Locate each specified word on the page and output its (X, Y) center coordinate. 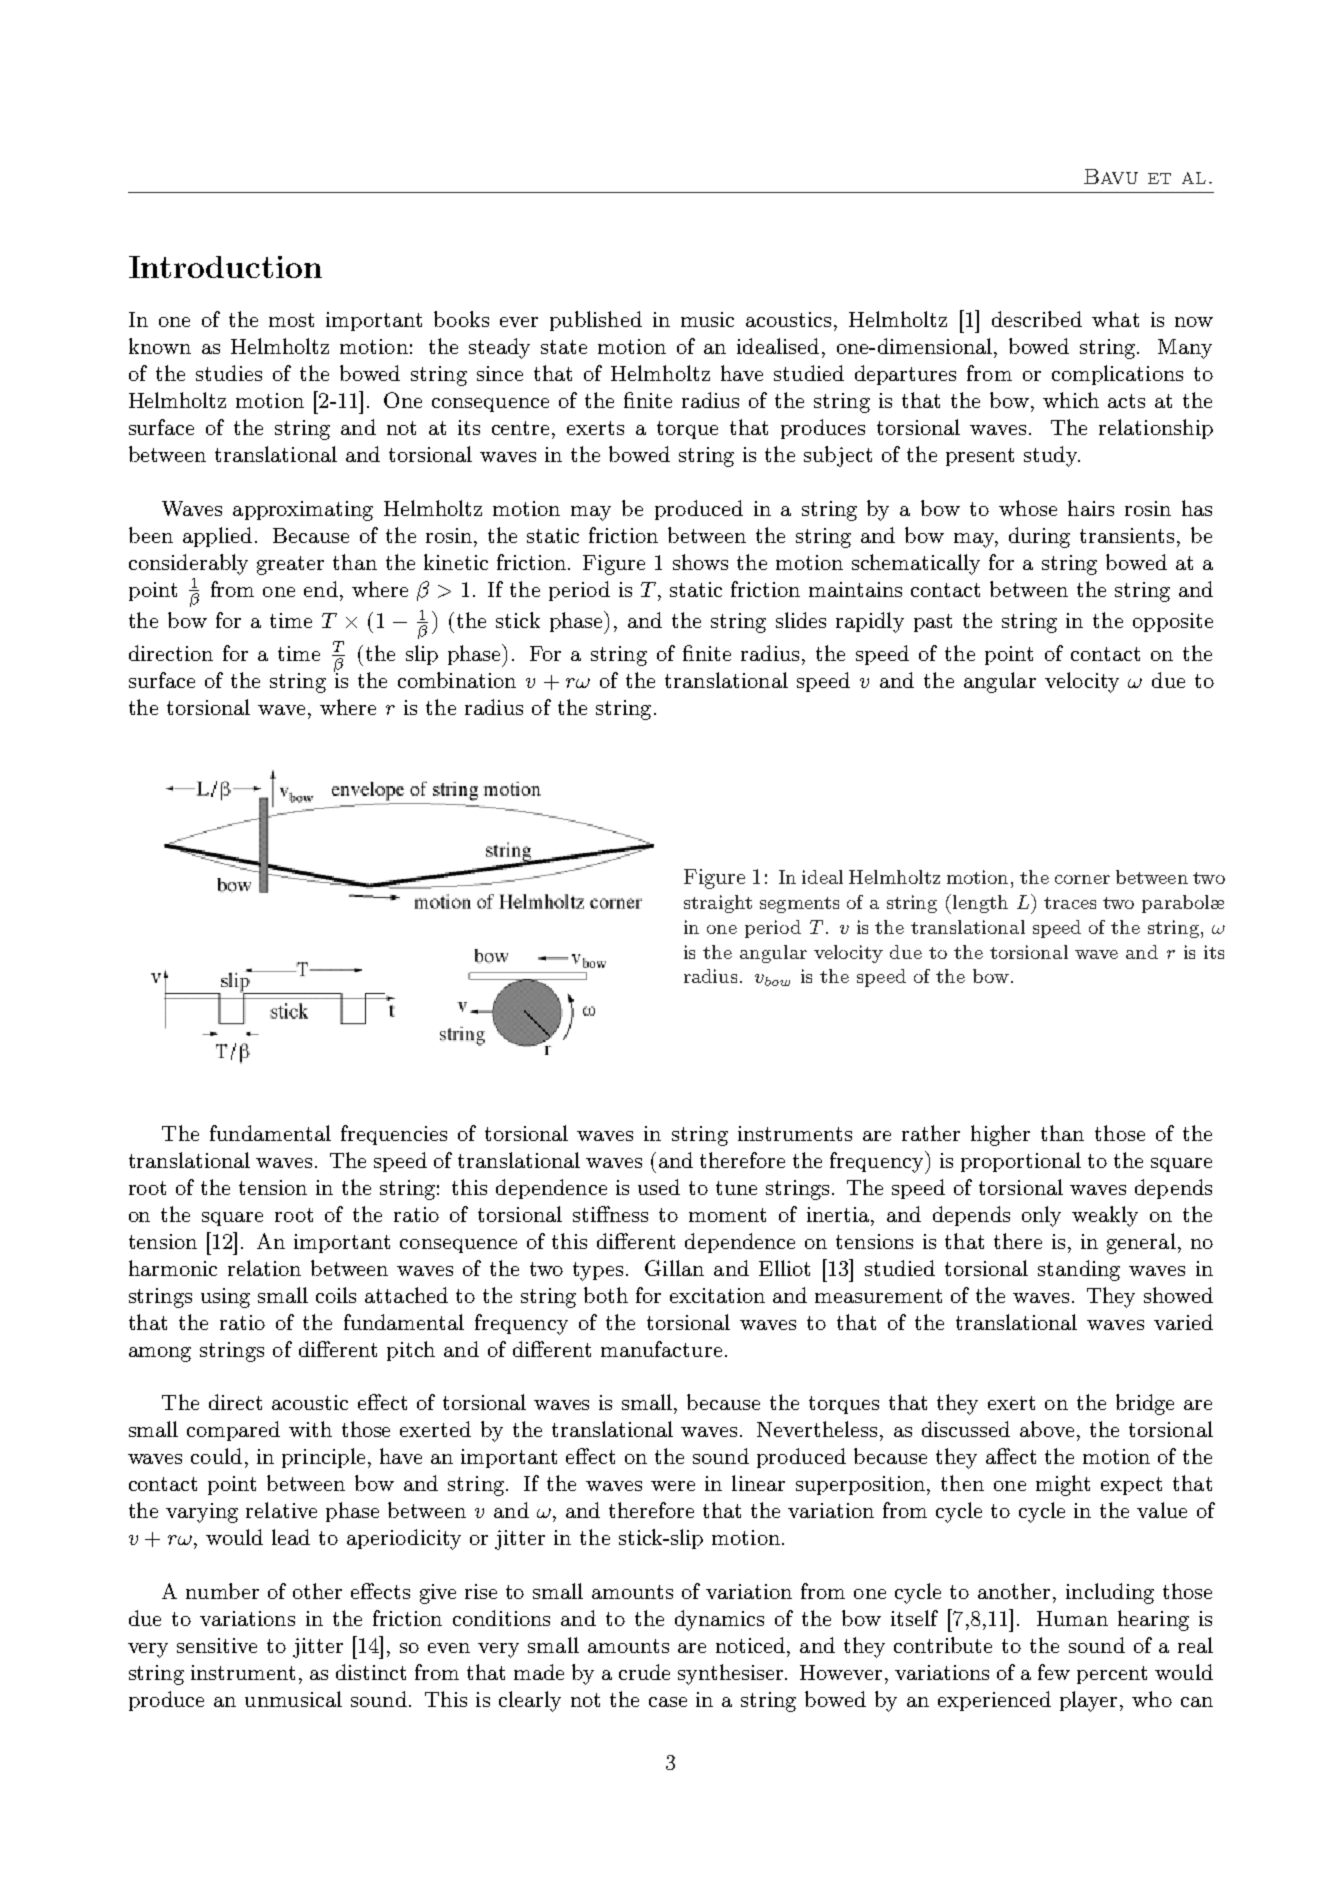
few (1054, 1672)
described (1037, 319)
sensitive (217, 1645)
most (291, 320)
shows (700, 562)
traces (1070, 903)
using (225, 1298)
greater (290, 565)
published (596, 321)
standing (1079, 1270)
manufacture (661, 1349)
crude (644, 1672)
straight (718, 904)
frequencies (394, 1135)
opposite (1173, 622)
